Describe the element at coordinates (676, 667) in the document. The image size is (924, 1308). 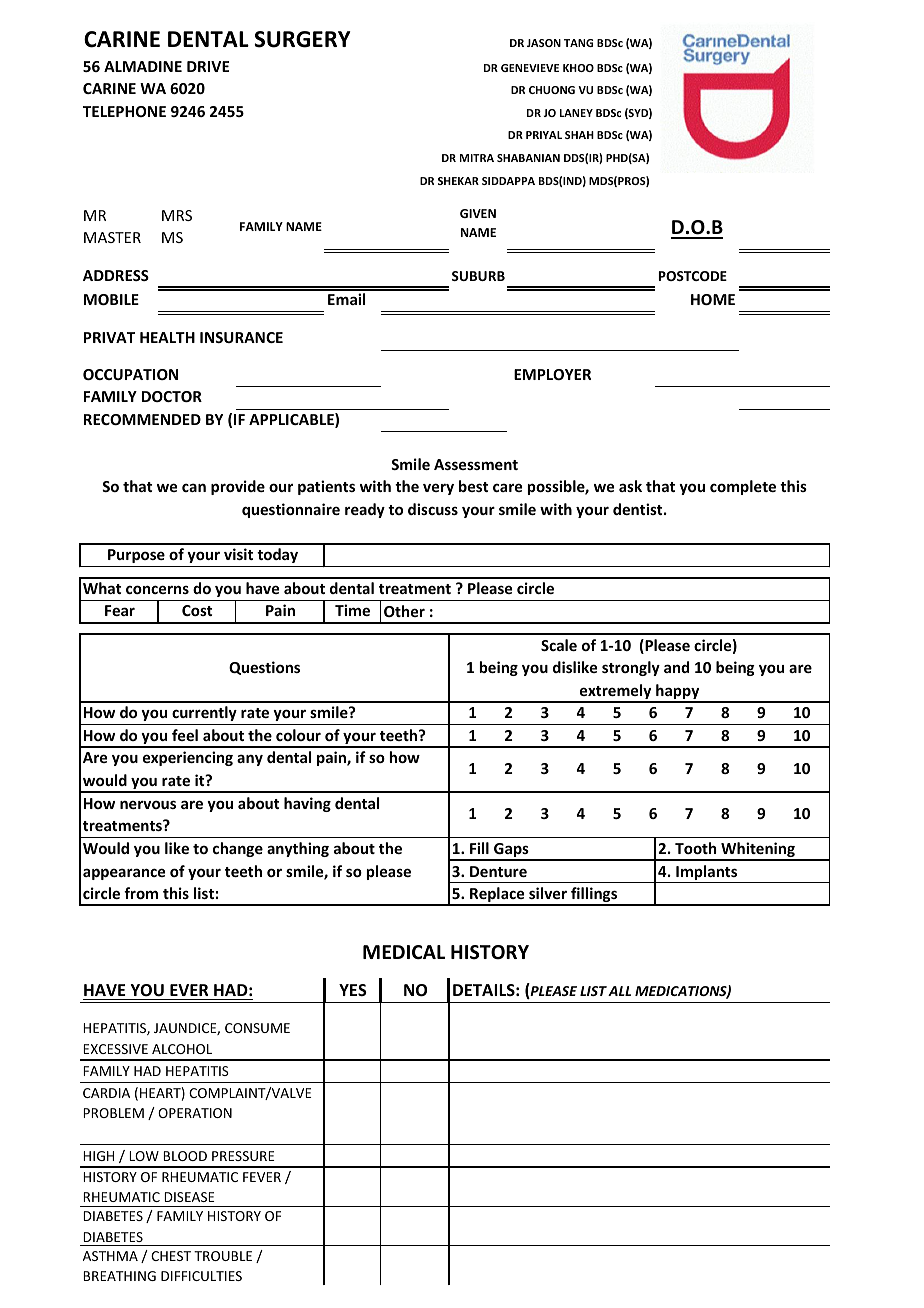
I see `and` at that location.
